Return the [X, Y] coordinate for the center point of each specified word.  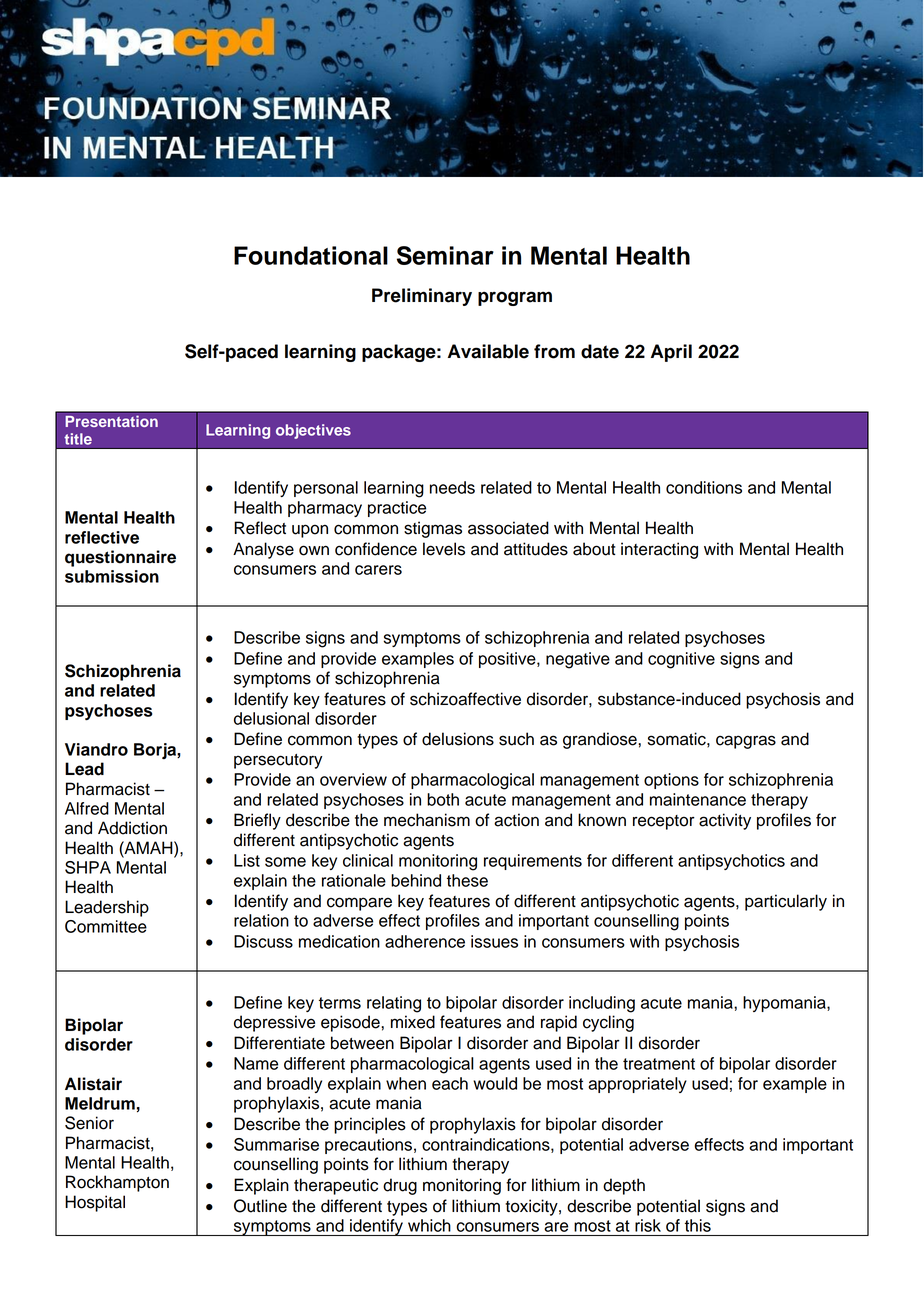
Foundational [311, 255]
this [698, 1225]
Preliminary [422, 297]
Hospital [95, 1203]
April [671, 353]
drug [400, 1186]
